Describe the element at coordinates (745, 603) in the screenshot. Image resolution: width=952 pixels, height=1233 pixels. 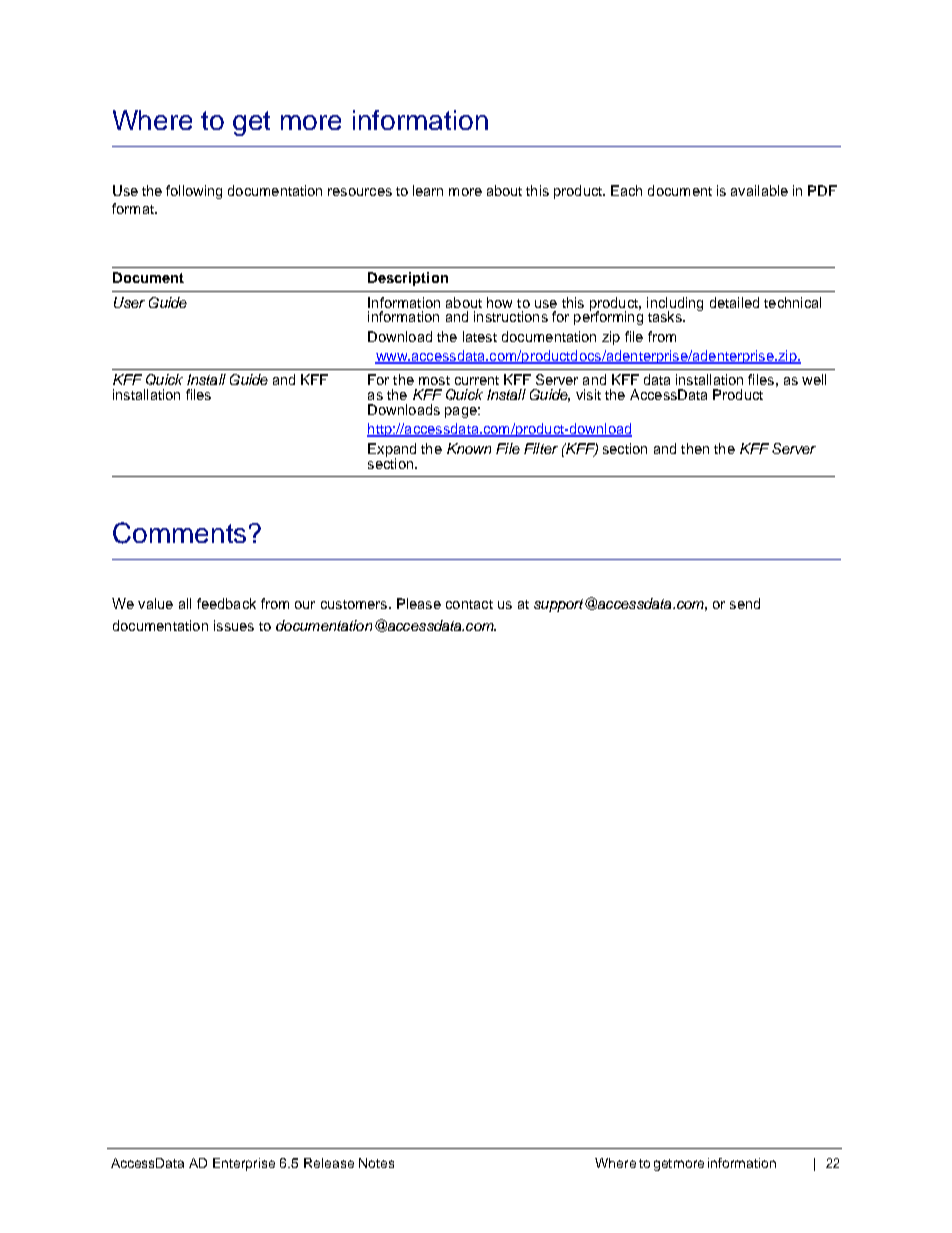
I see `send` at that location.
